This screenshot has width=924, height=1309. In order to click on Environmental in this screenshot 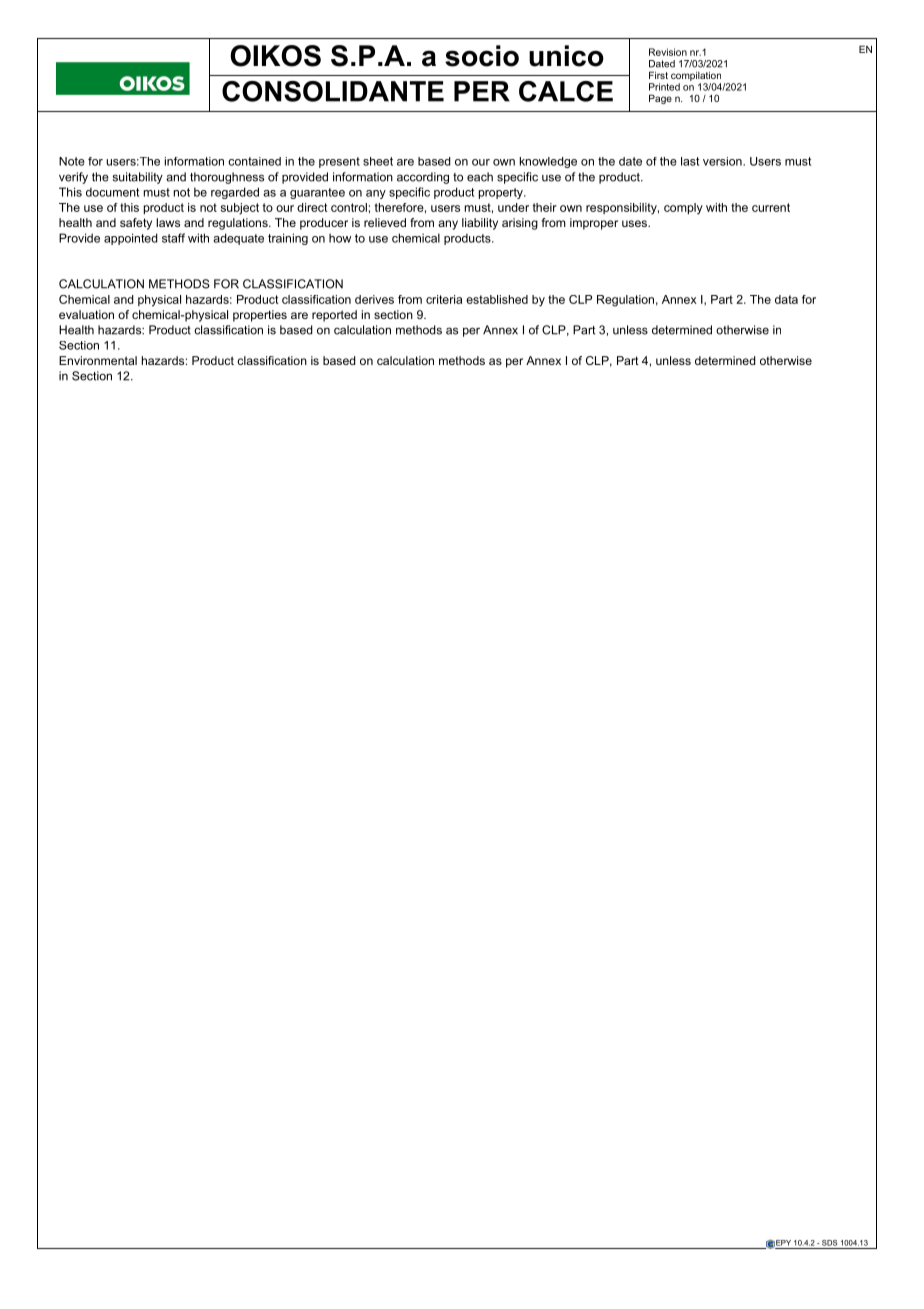, I will do `click(98, 360)`.
